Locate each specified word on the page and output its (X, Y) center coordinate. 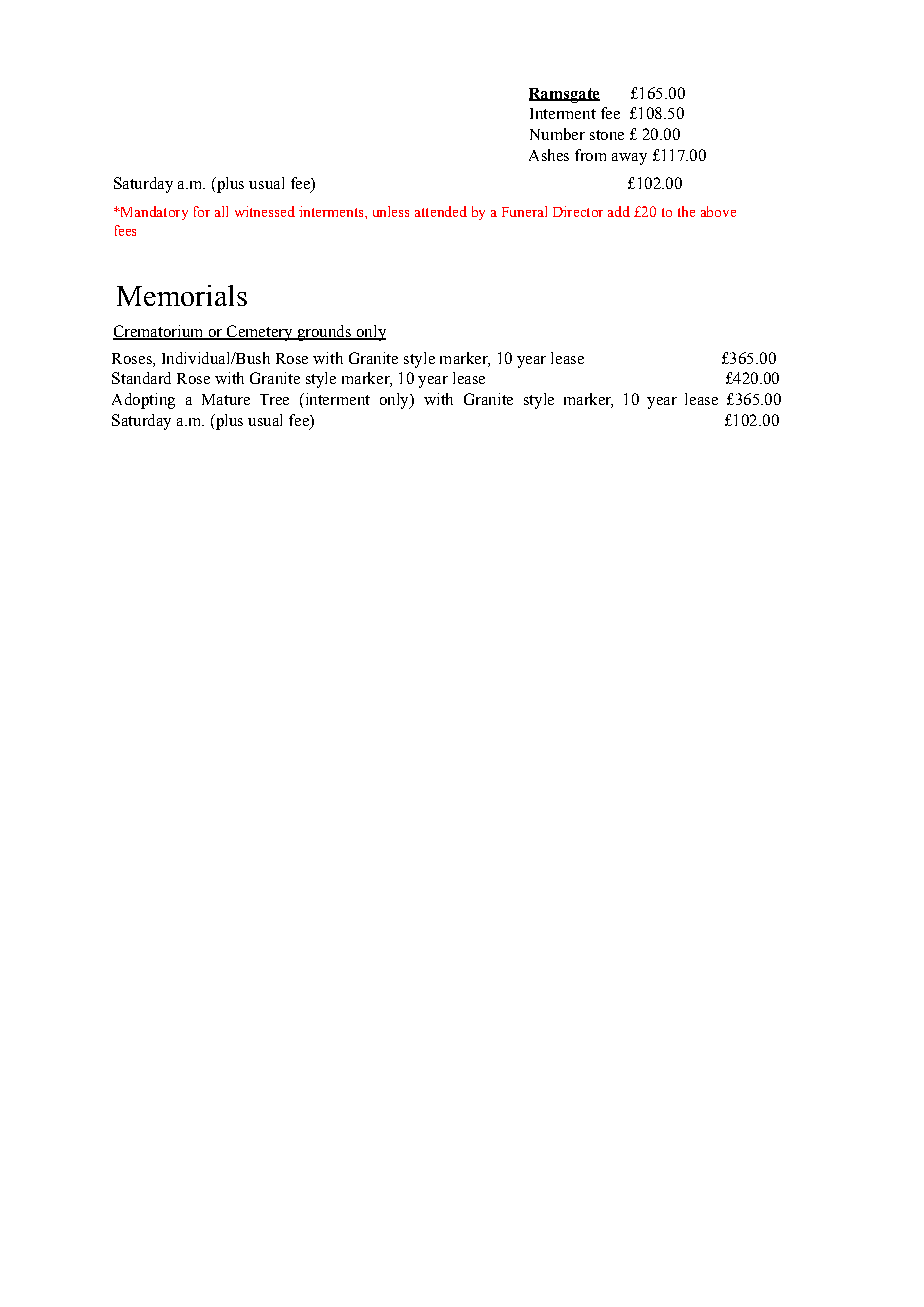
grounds (324, 333)
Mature (226, 399)
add (619, 211)
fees (125, 230)
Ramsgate (564, 95)
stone (607, 135)
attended (441, 211)
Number (557, 134)
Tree (274, 399)
